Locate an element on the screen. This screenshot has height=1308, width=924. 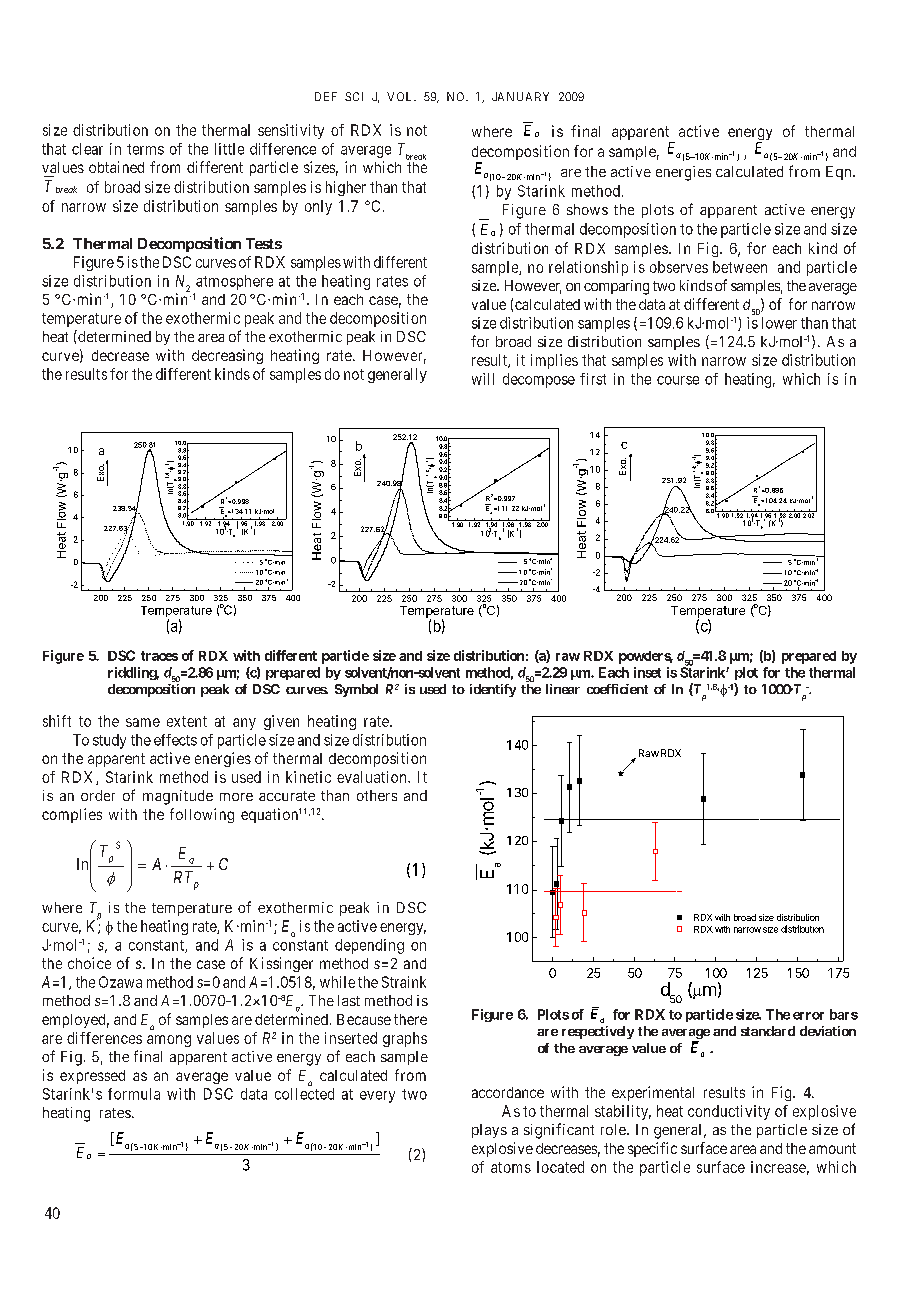
course is located at coordinates (678, 380).
